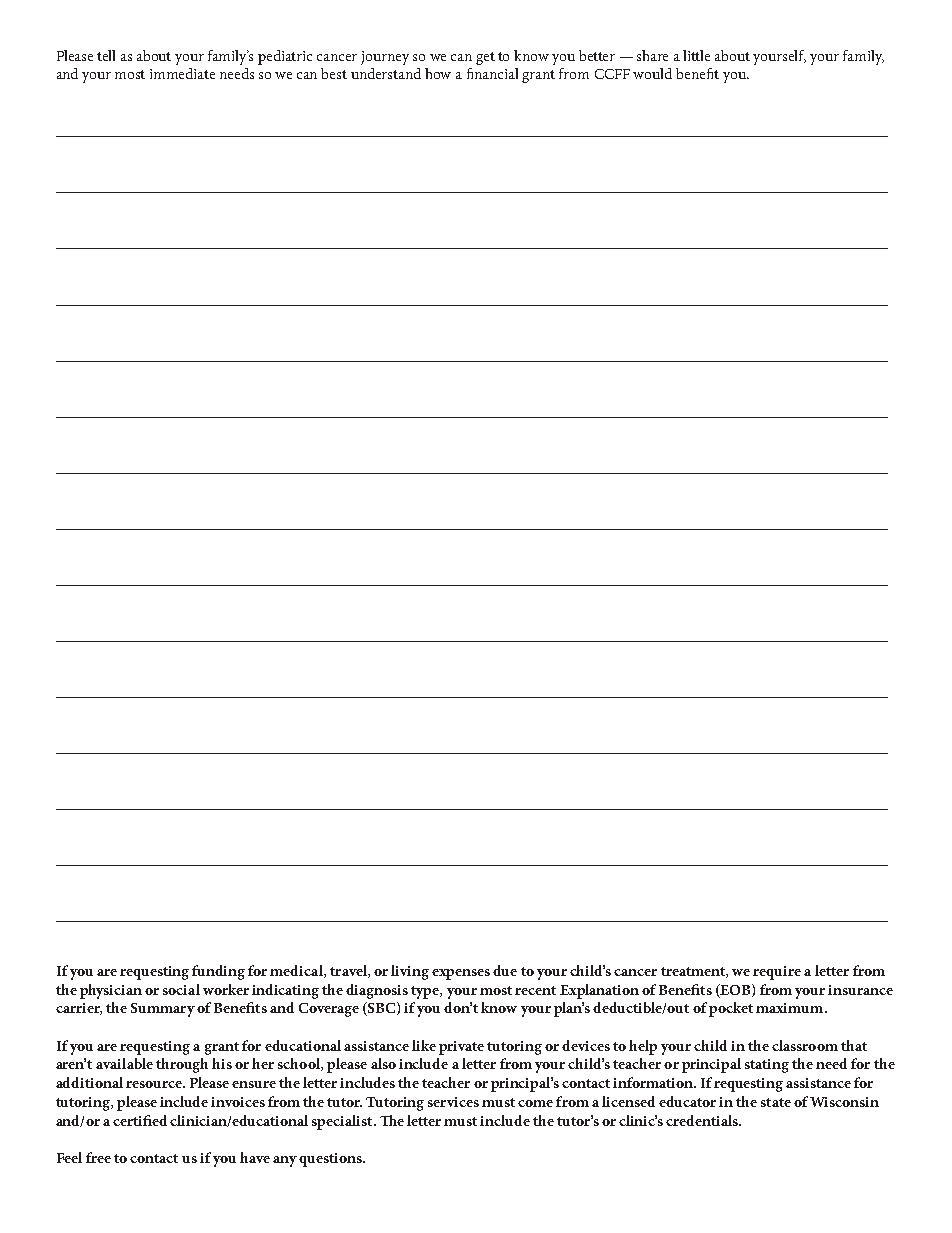 This screenshot has height=1233, width=952. What do you see at coordinates (505, 970) in the screenshot?
I see `due` at bounding box center [505, 970].
